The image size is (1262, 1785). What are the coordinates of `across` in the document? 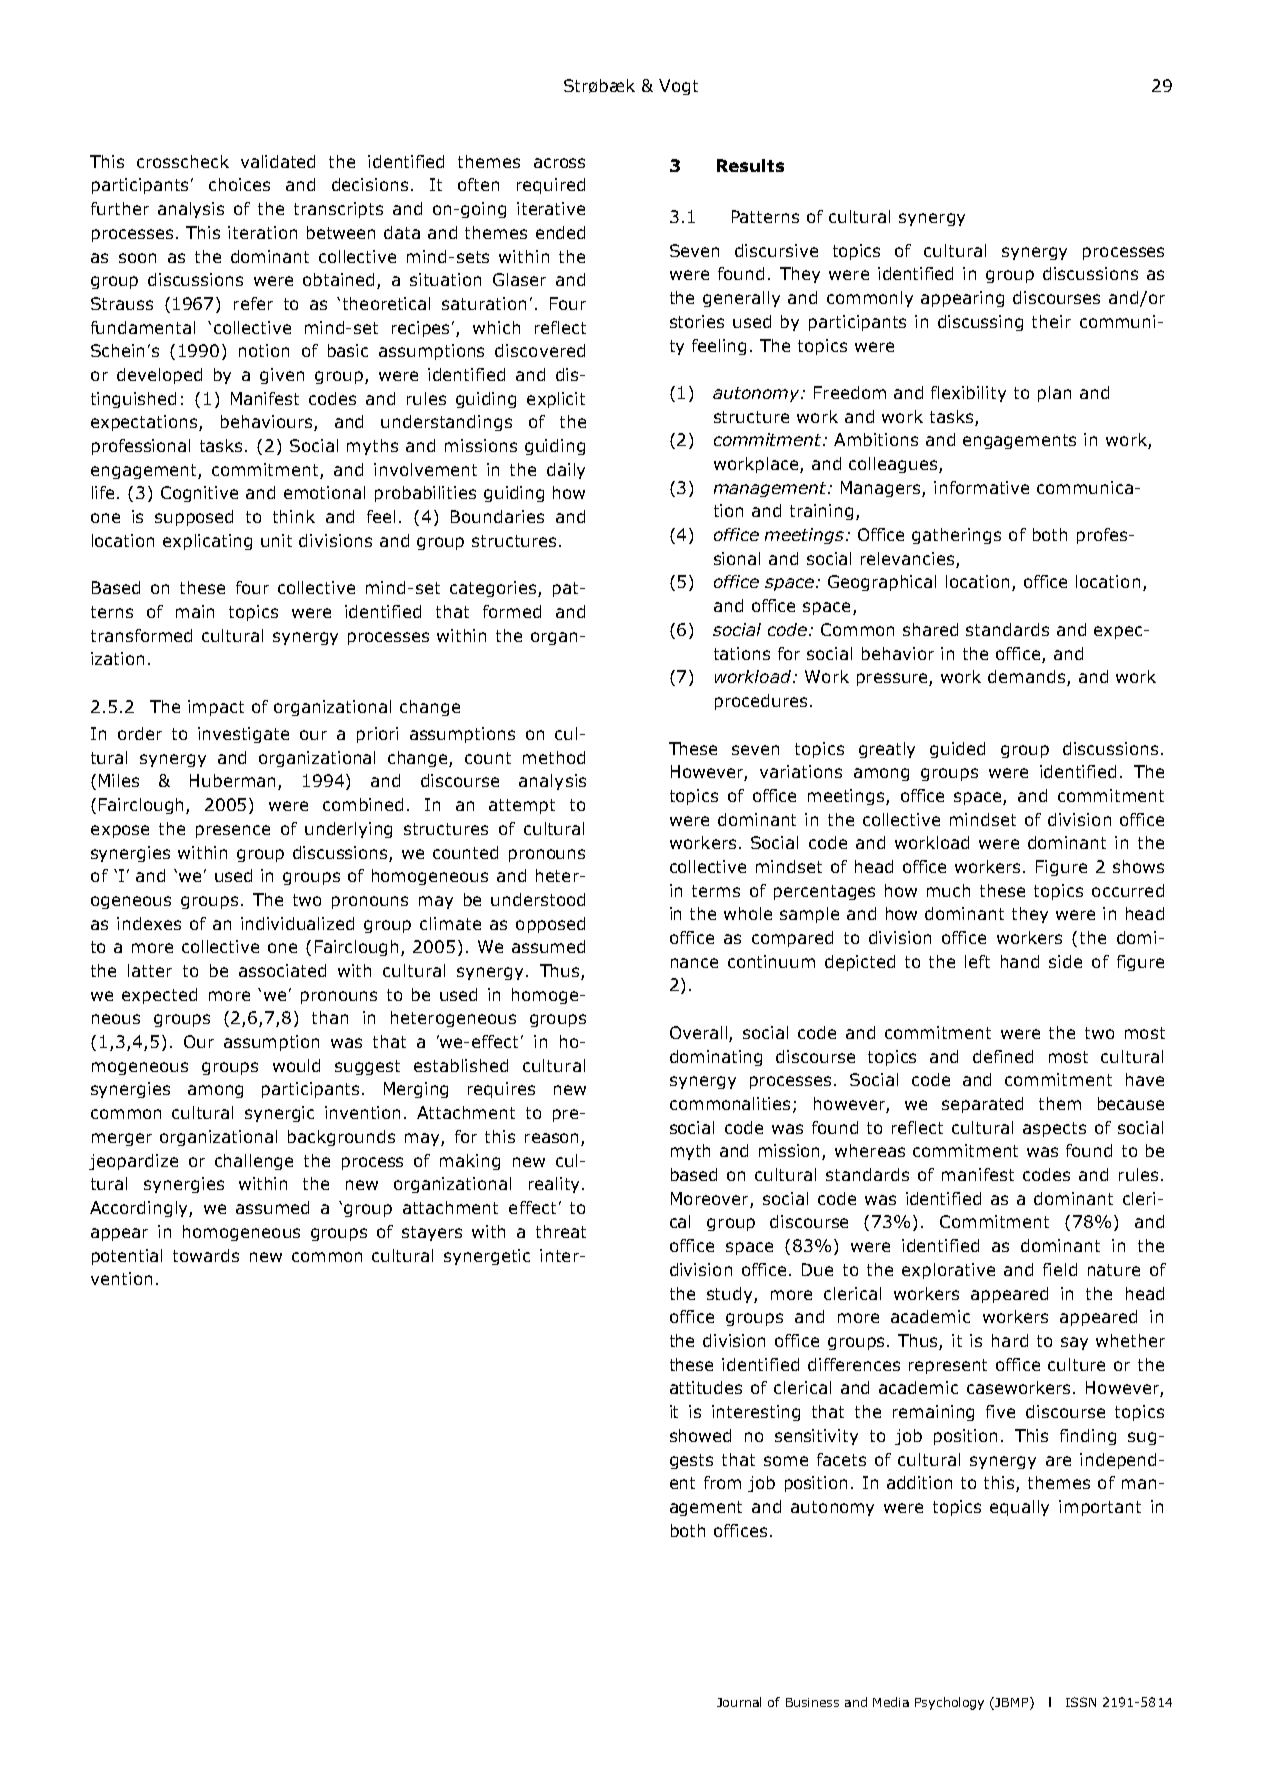 It's located at (559, 163).
